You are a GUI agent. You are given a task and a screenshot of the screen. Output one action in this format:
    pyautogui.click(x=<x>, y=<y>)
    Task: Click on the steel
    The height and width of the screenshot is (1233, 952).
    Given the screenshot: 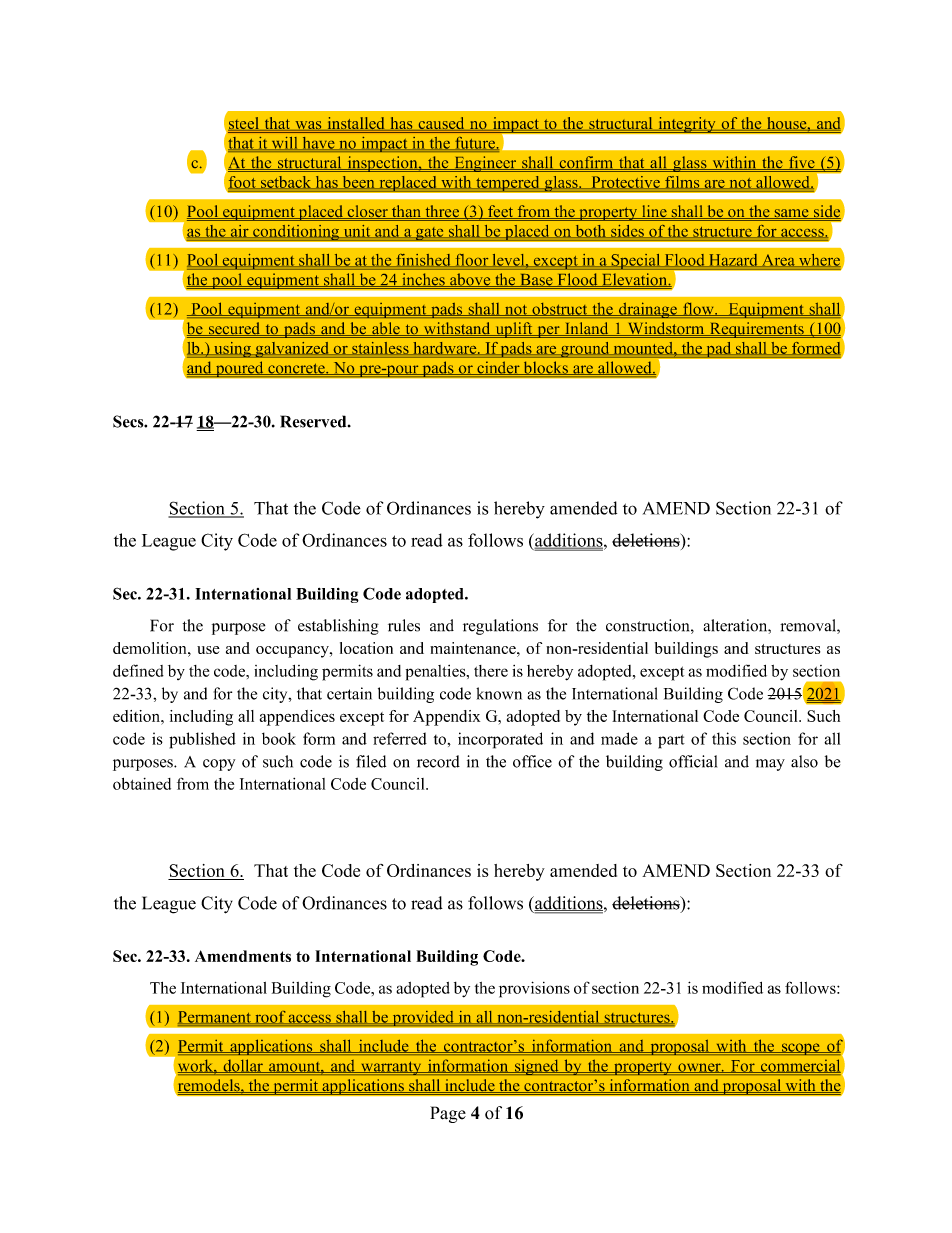 What is the action you would take?
    pyautogui.click(x=244, y=124)
